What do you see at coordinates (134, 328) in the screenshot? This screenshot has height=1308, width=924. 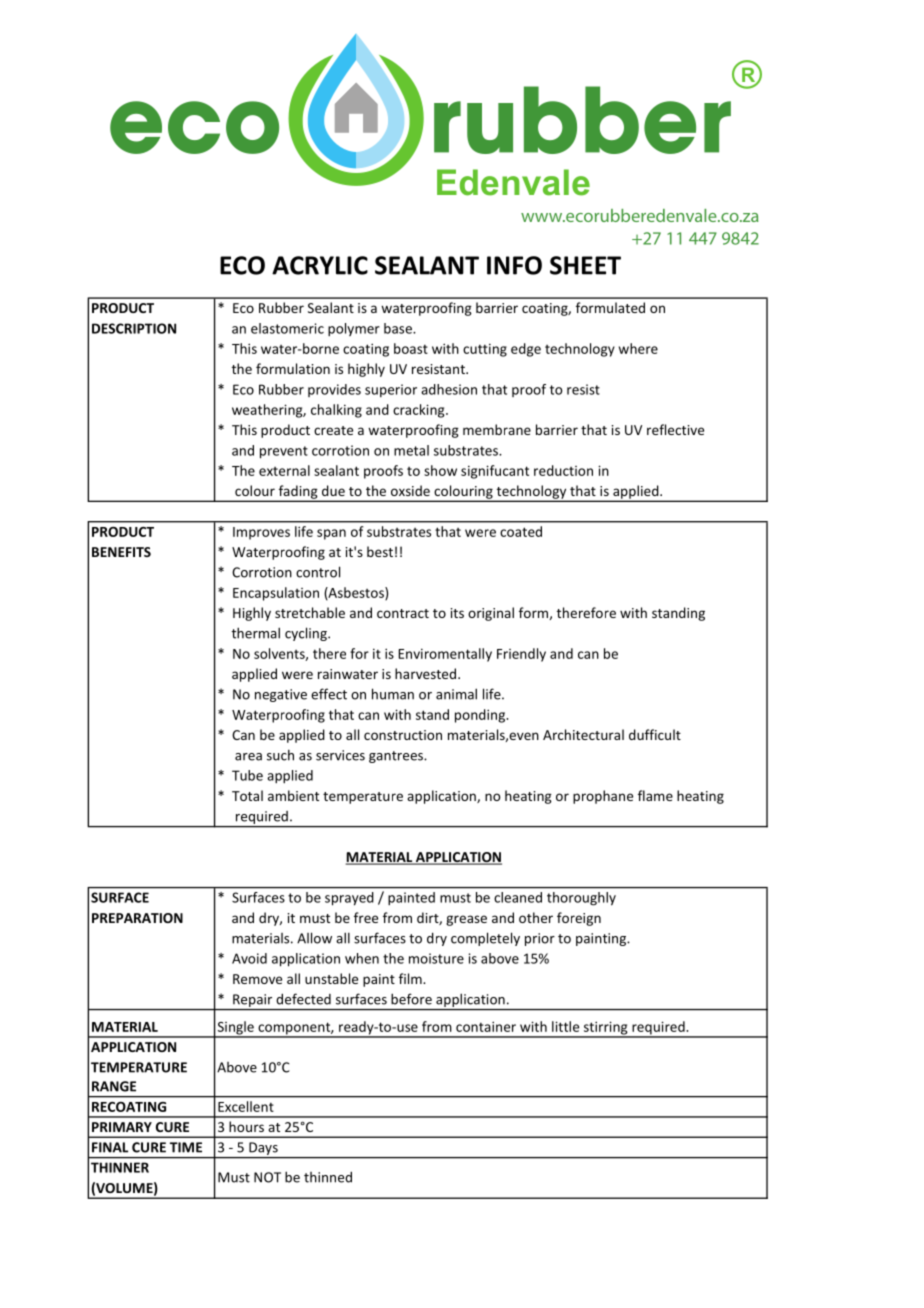 I see `DESCRIPTION` at bounding box center [134, 328].
